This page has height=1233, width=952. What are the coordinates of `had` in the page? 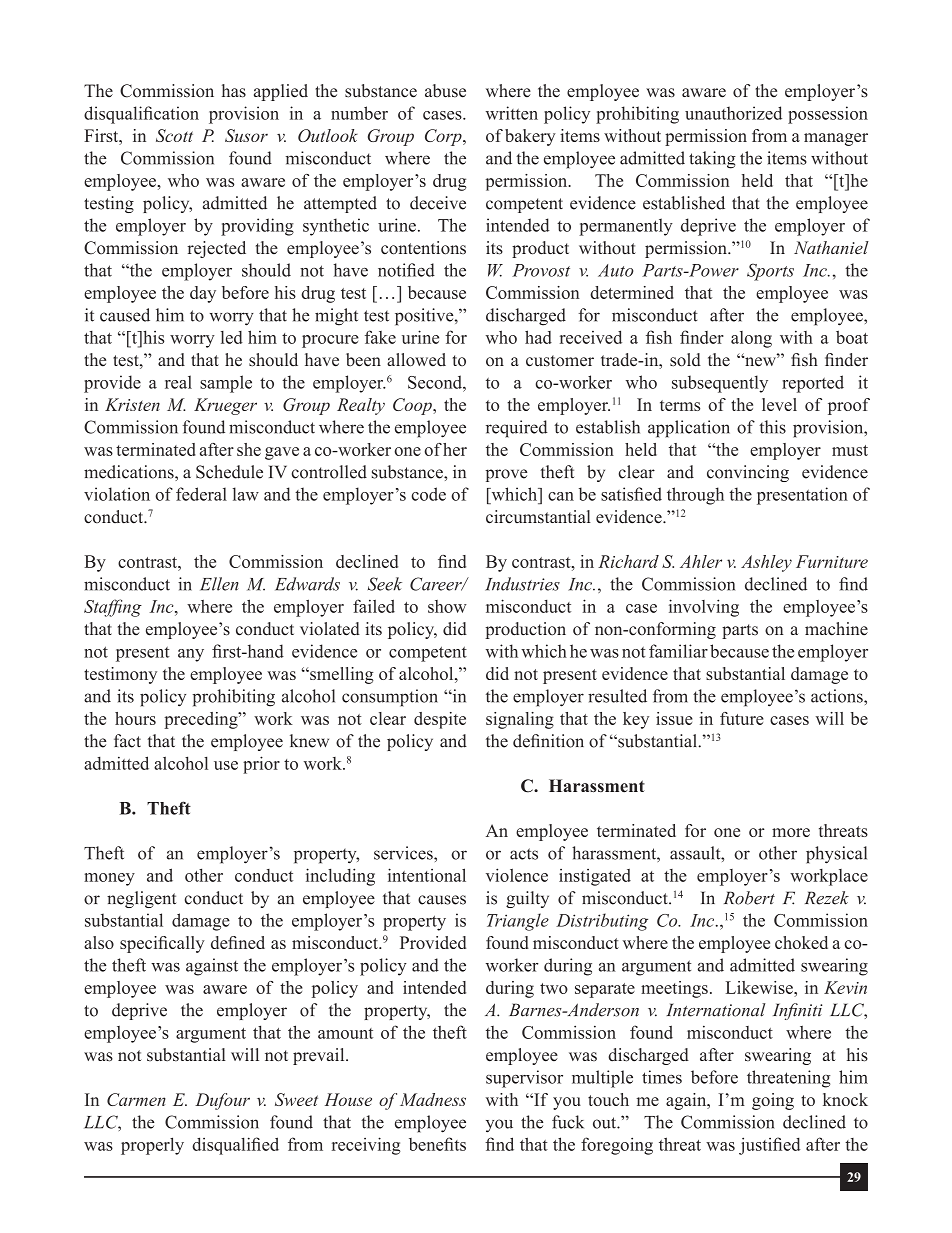 It's located at (538, 337).
